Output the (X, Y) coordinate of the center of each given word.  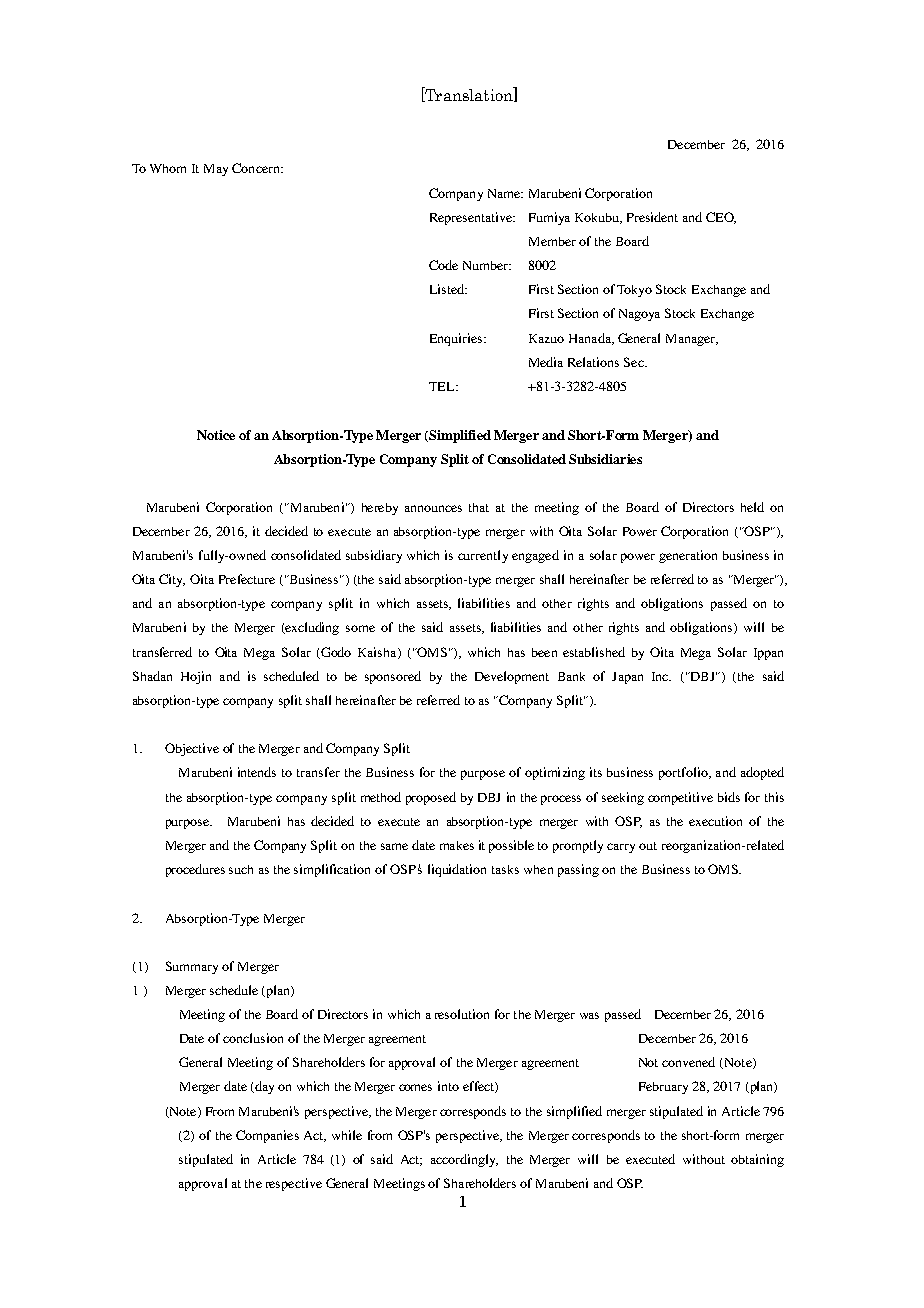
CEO (721, 218)
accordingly (464, 1160)
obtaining (757, 1160)
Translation (469, 94)
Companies (267, 1136)
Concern (257, 168)
